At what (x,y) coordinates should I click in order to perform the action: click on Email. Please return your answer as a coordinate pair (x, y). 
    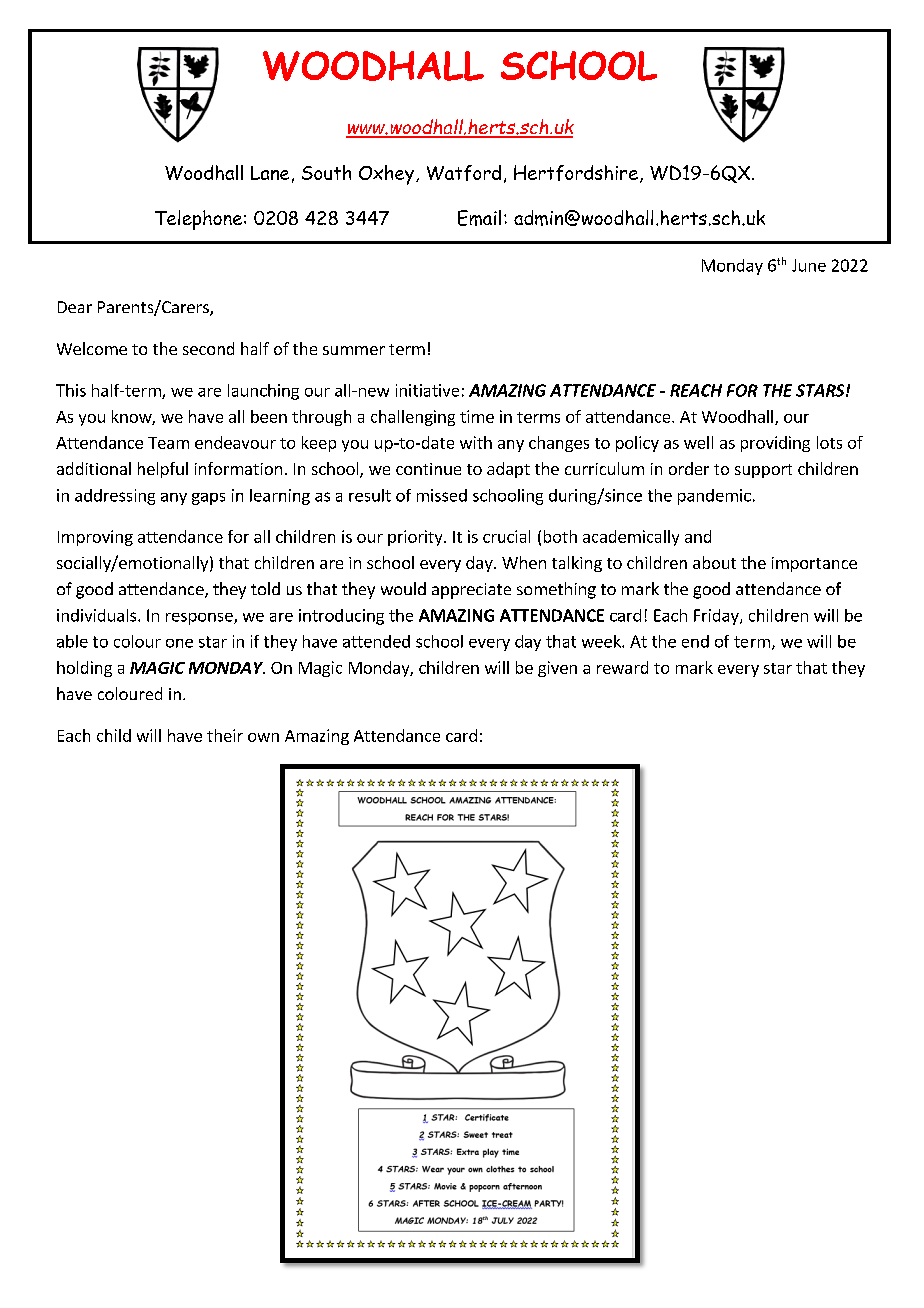
    Looking at the image, I should click on (479, 218).
